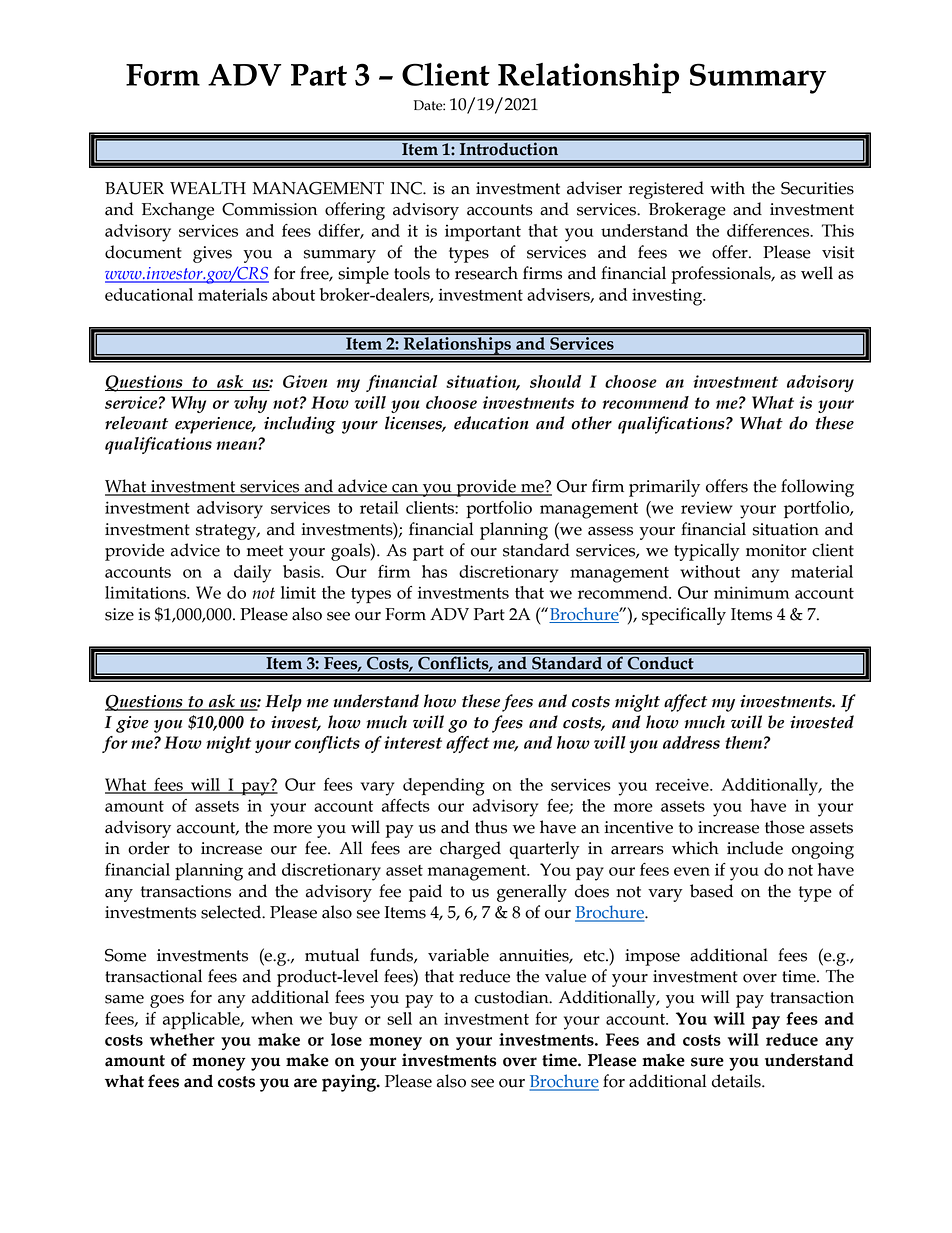 This document has width=952, height=1233. What do you see at coordinates (399, 1018) in the document?
I see `sell` at bounding box center [399, 1018].
